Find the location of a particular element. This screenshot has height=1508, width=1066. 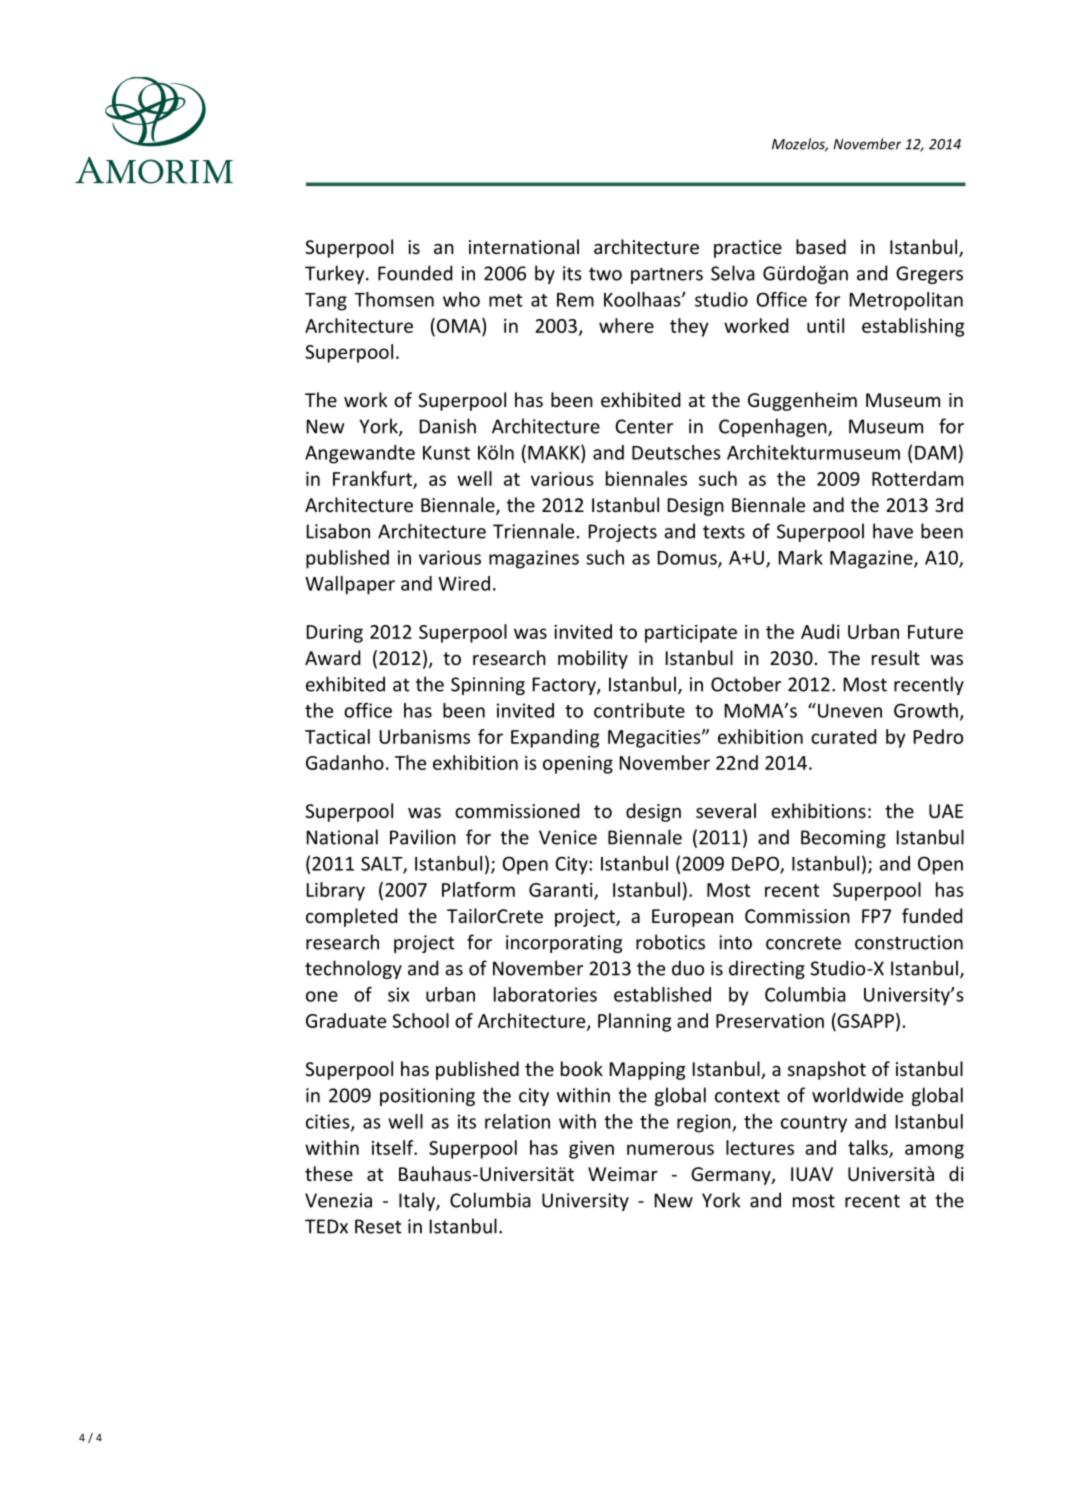

two is located at coordinates (605, 274).
